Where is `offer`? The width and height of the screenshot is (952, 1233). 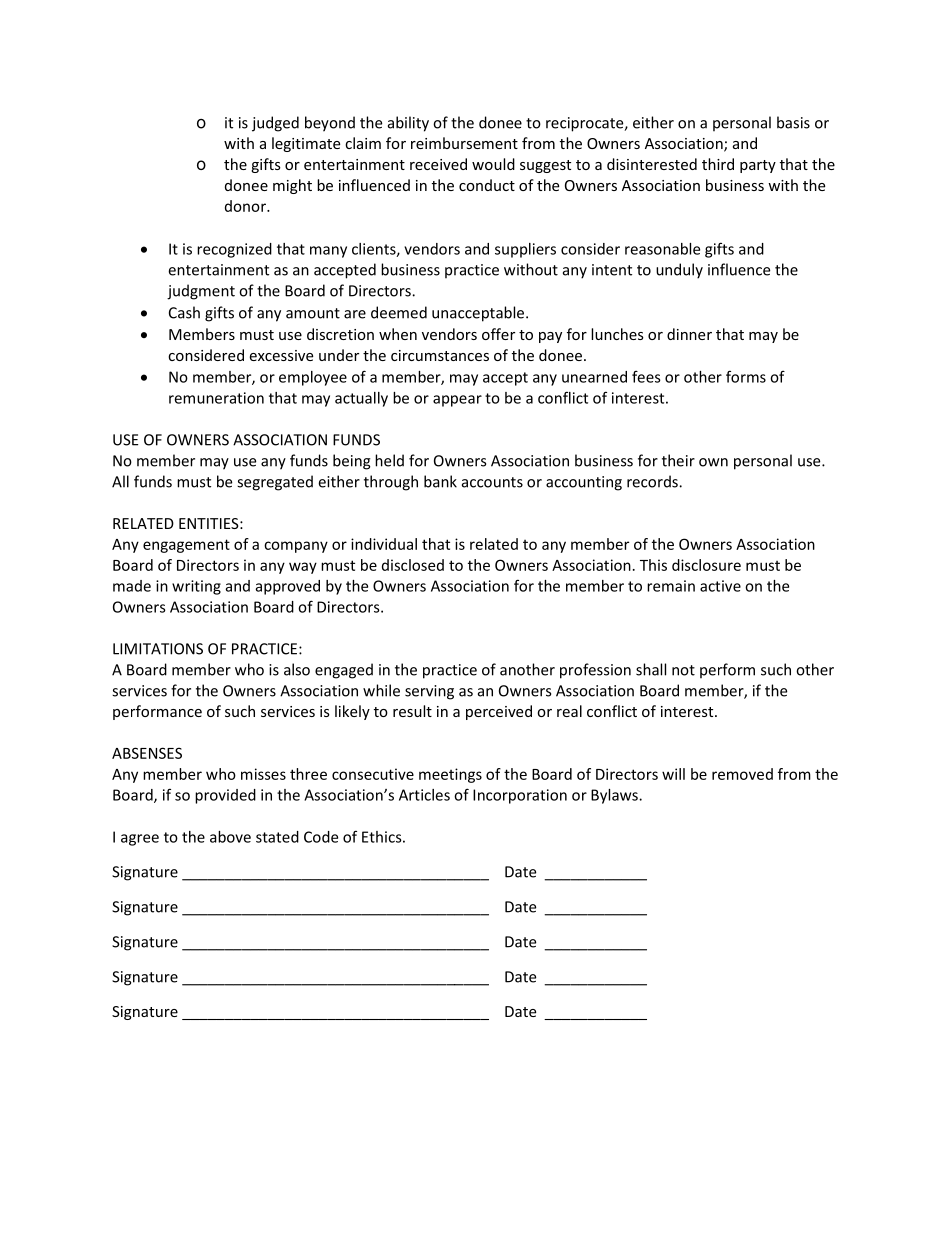 offer is located at coordinates (498, 334).
